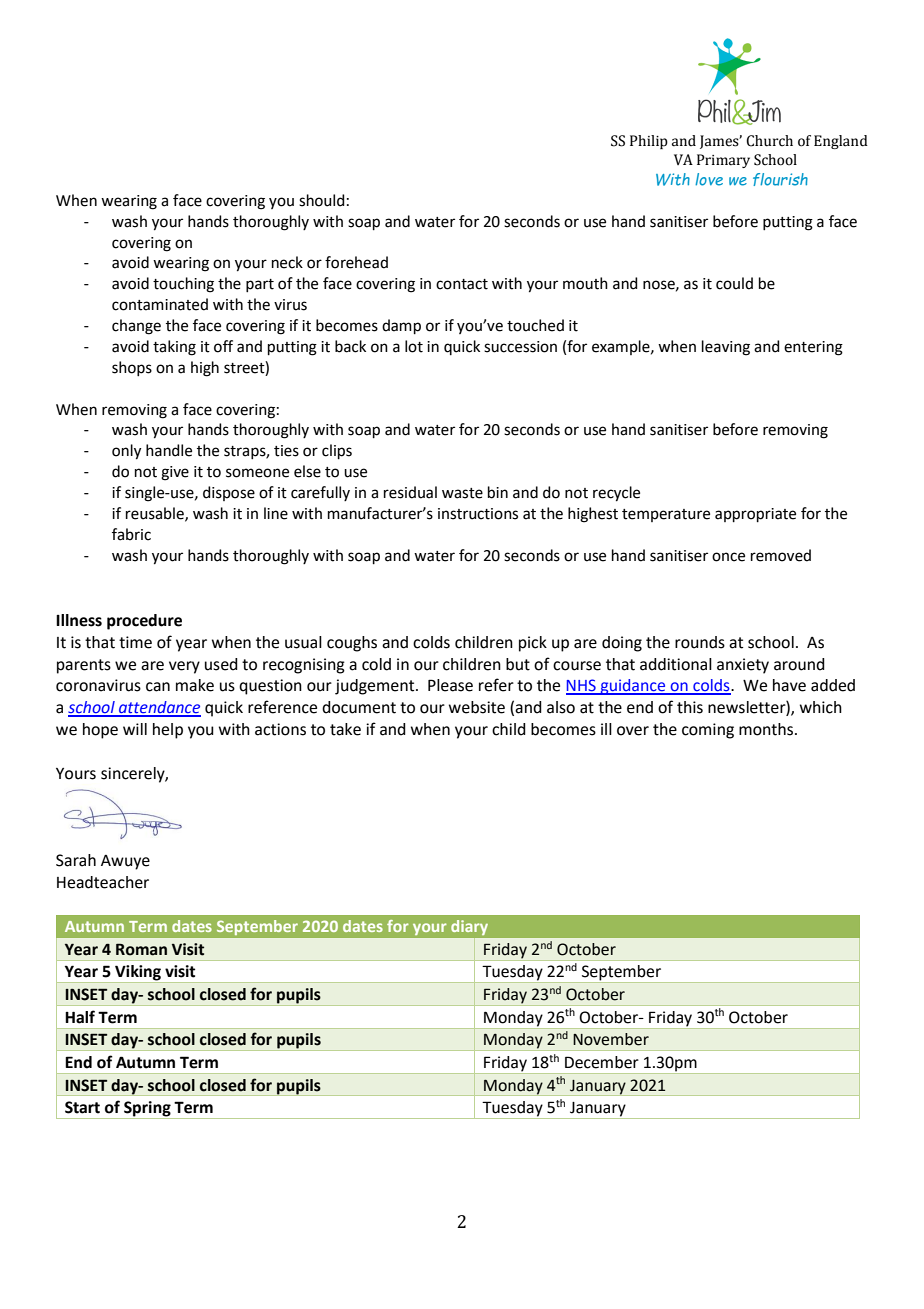 The image size is (924, 1309). What do you see at coordinates (700, 642) in the screenshot?
I see `rounds` at bounding box center [700, 642].
